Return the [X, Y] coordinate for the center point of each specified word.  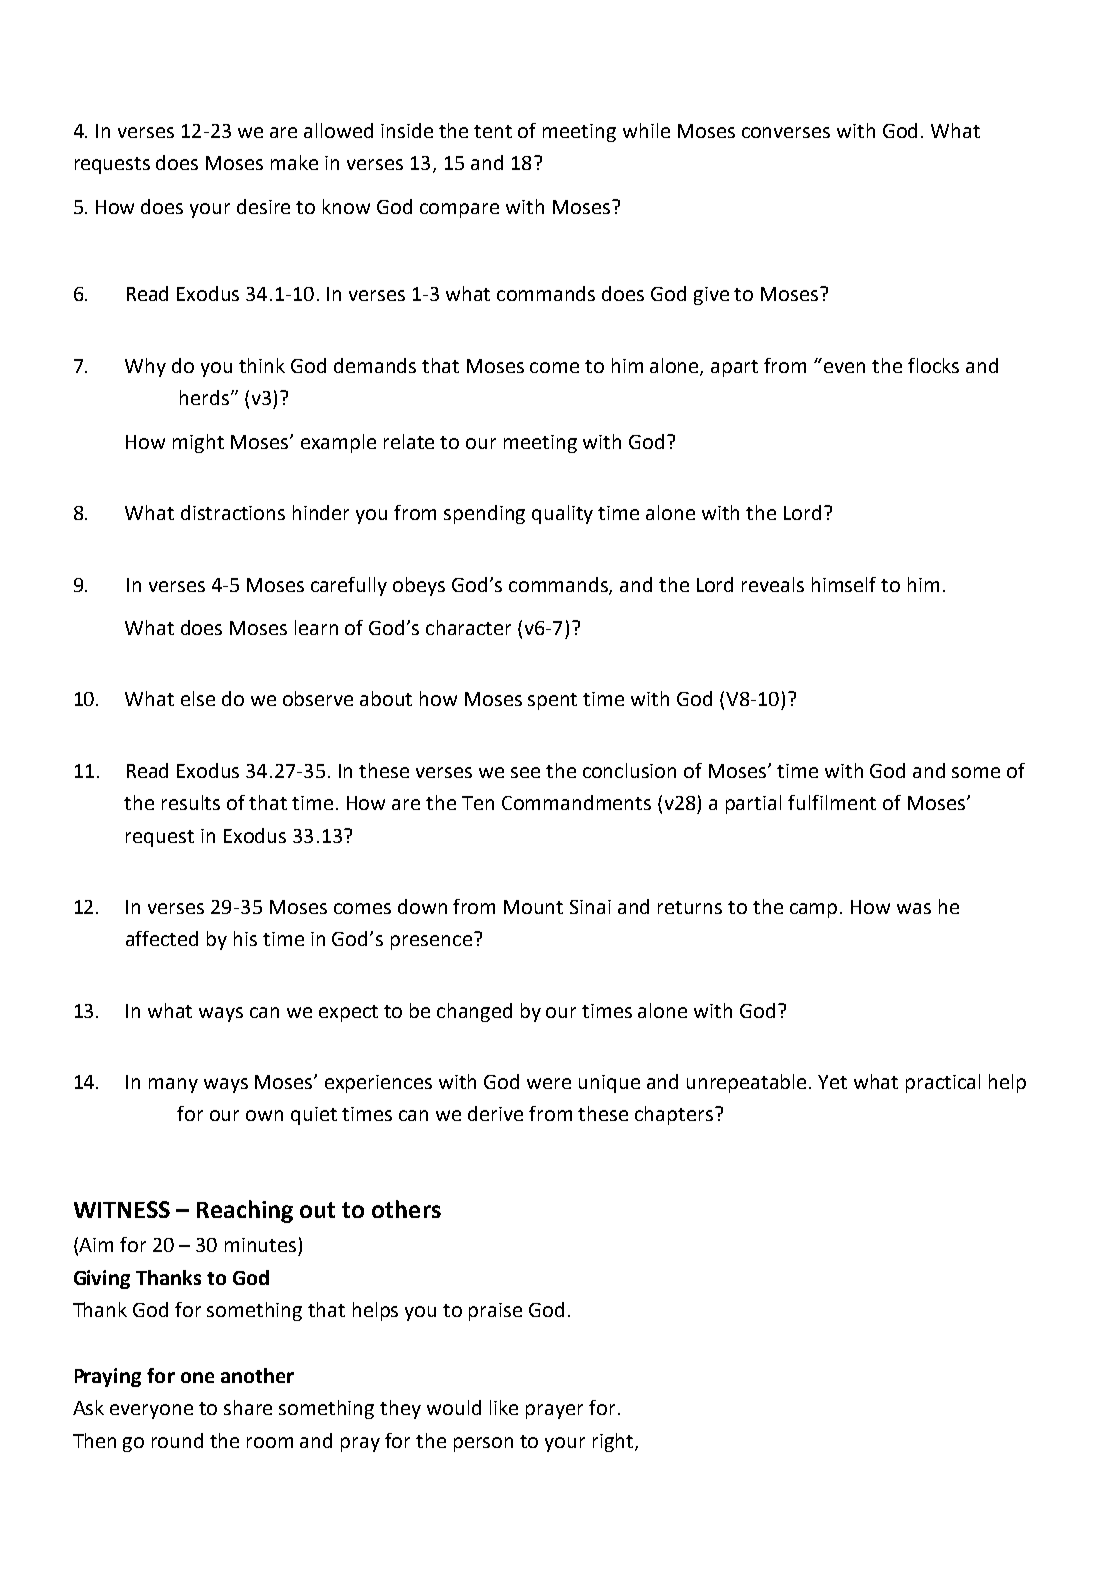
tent [493, 131]
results [191, 802]
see [525, 772]
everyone [151, 1411]
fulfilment [832, 802]
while [646, 130]
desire [263, 206]
